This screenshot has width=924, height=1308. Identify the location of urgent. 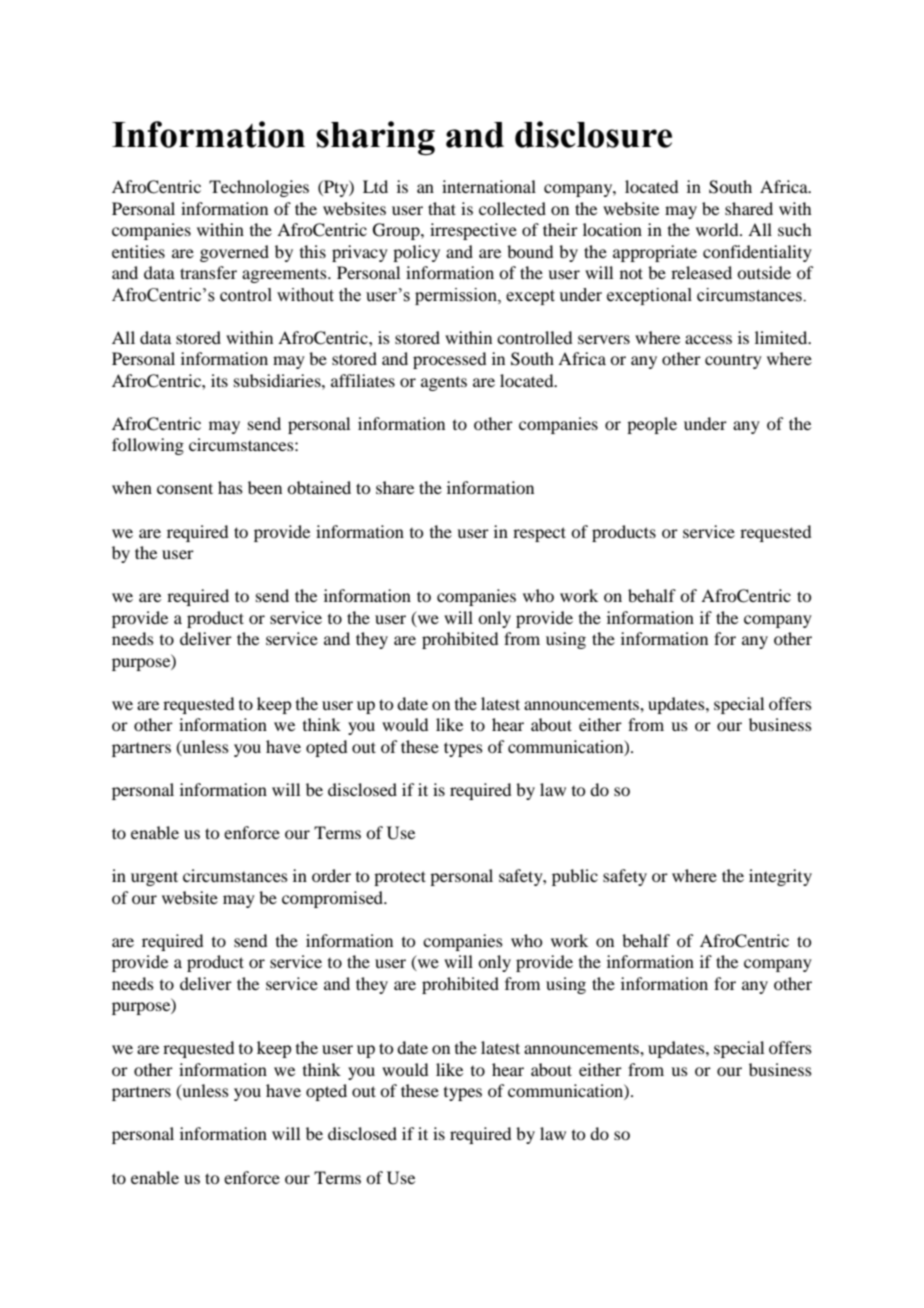
(154, 878).
